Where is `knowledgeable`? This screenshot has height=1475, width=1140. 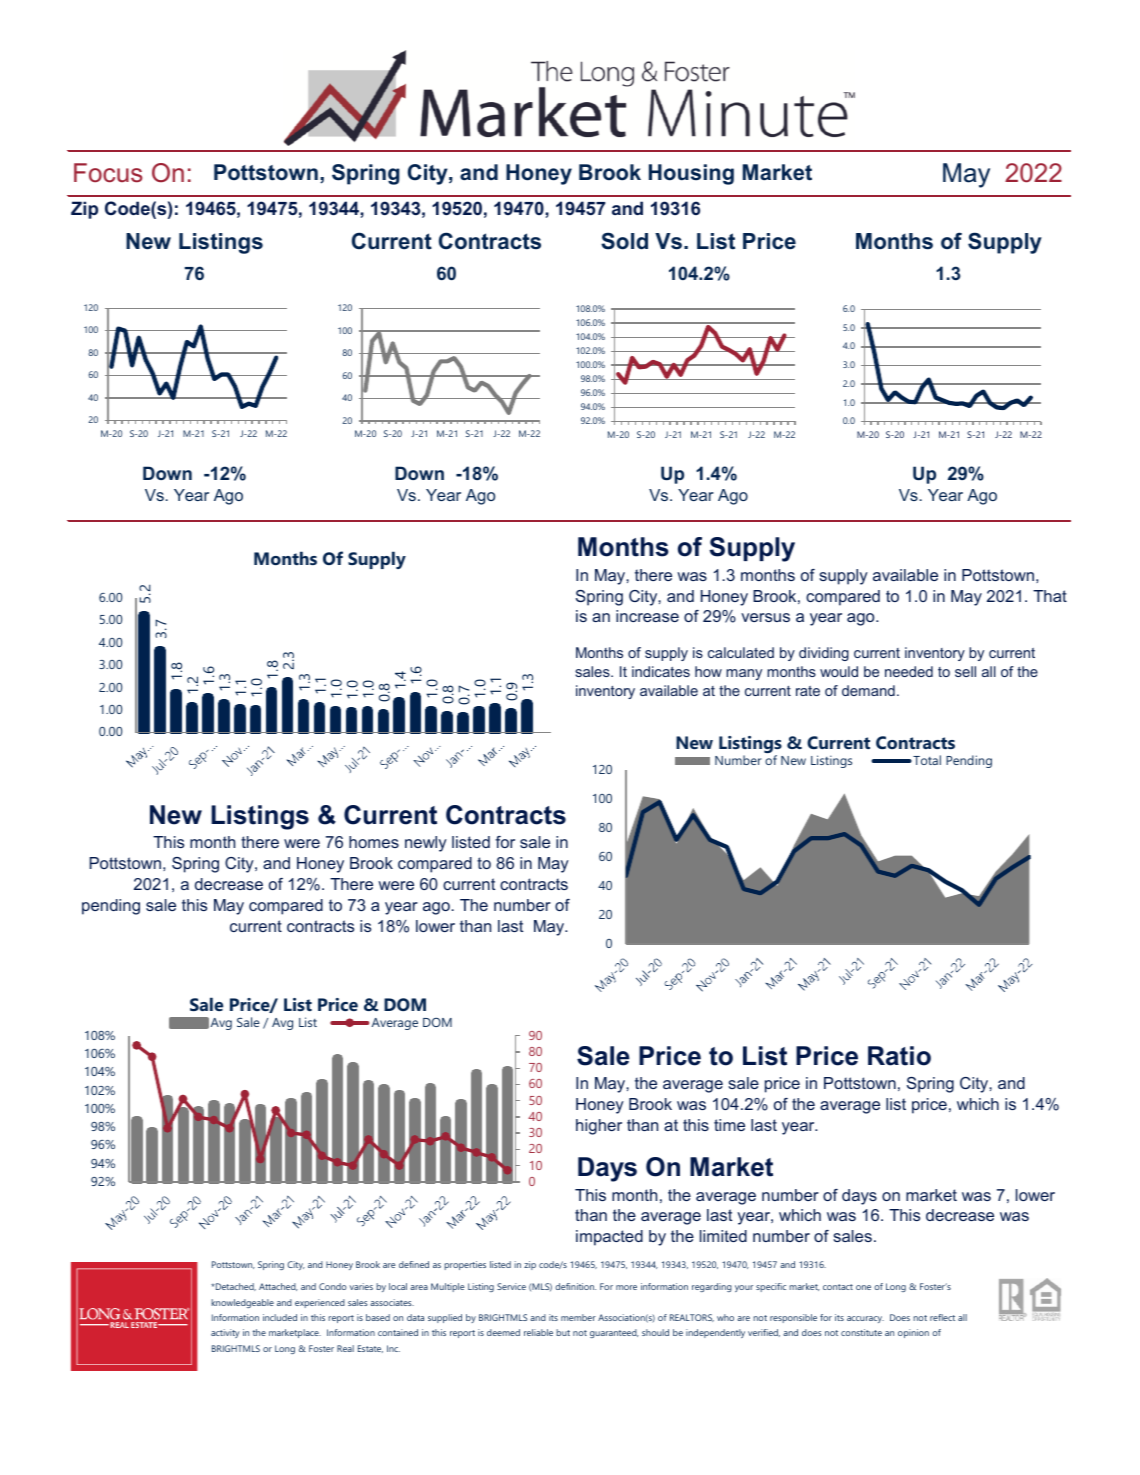
knowledgeable is located at coordinates (242, 1303).
